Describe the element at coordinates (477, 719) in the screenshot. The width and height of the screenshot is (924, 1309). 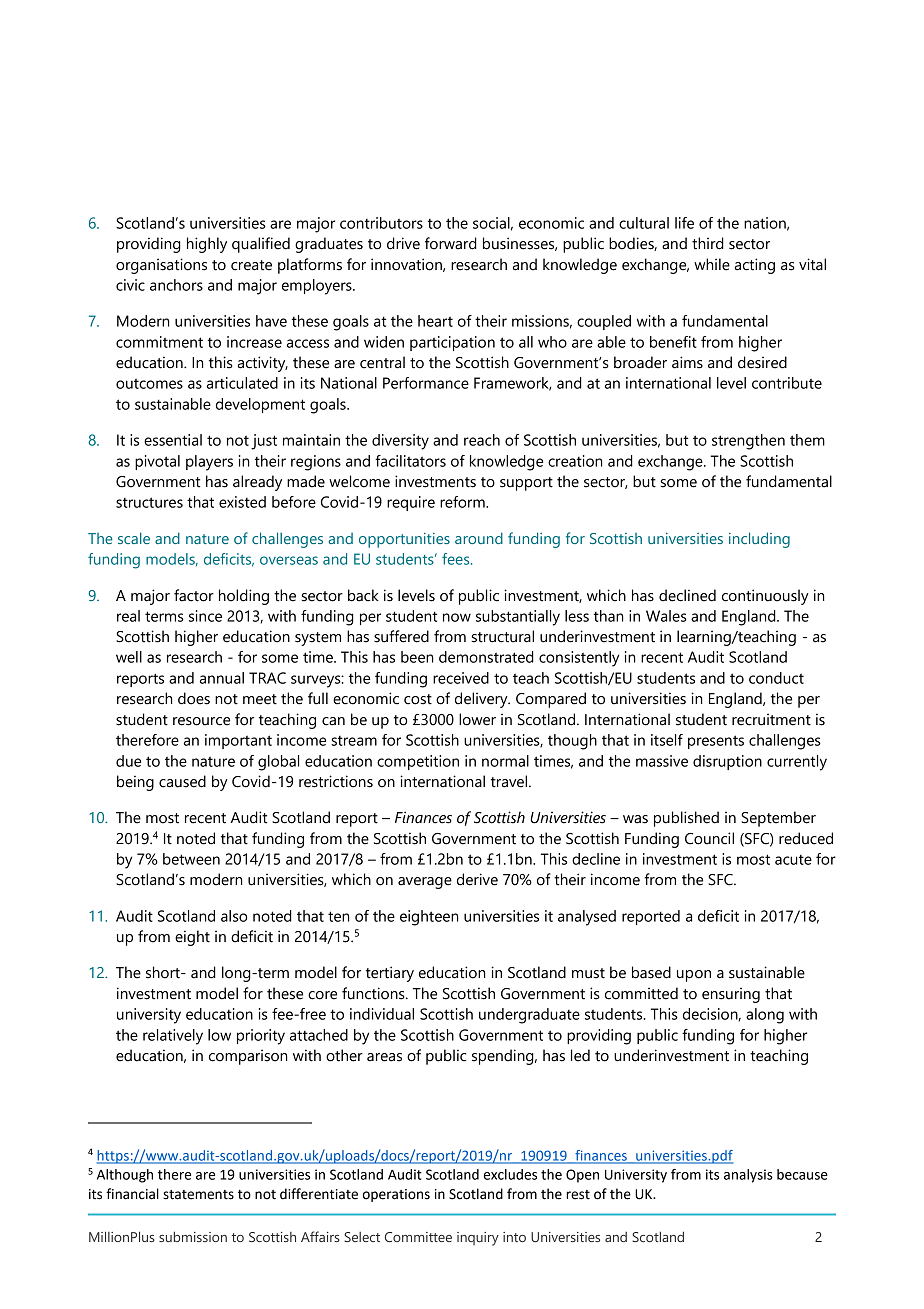
I see `lower` at that location.
